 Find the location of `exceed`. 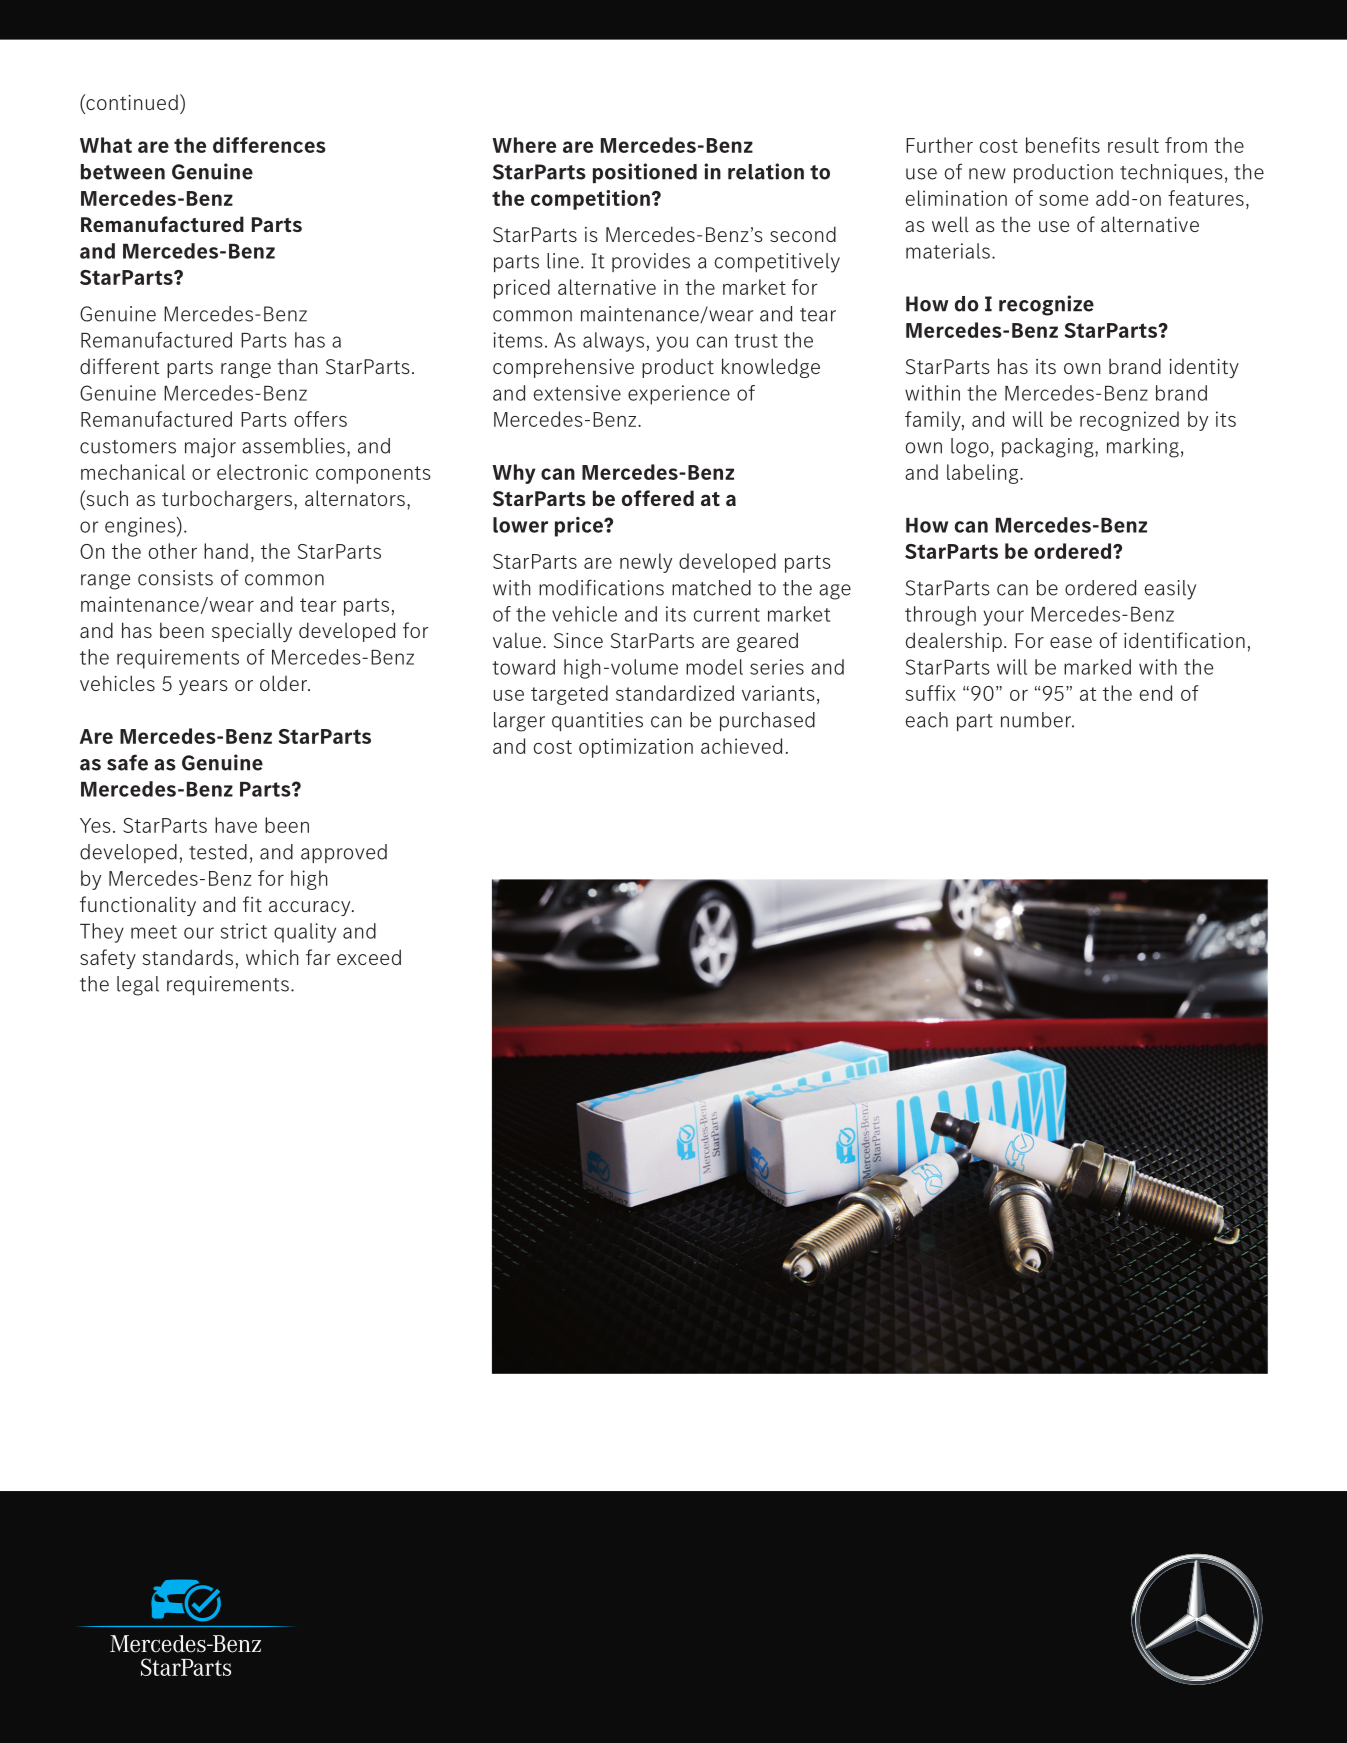

exceed is located at coordinates (369, 957).
